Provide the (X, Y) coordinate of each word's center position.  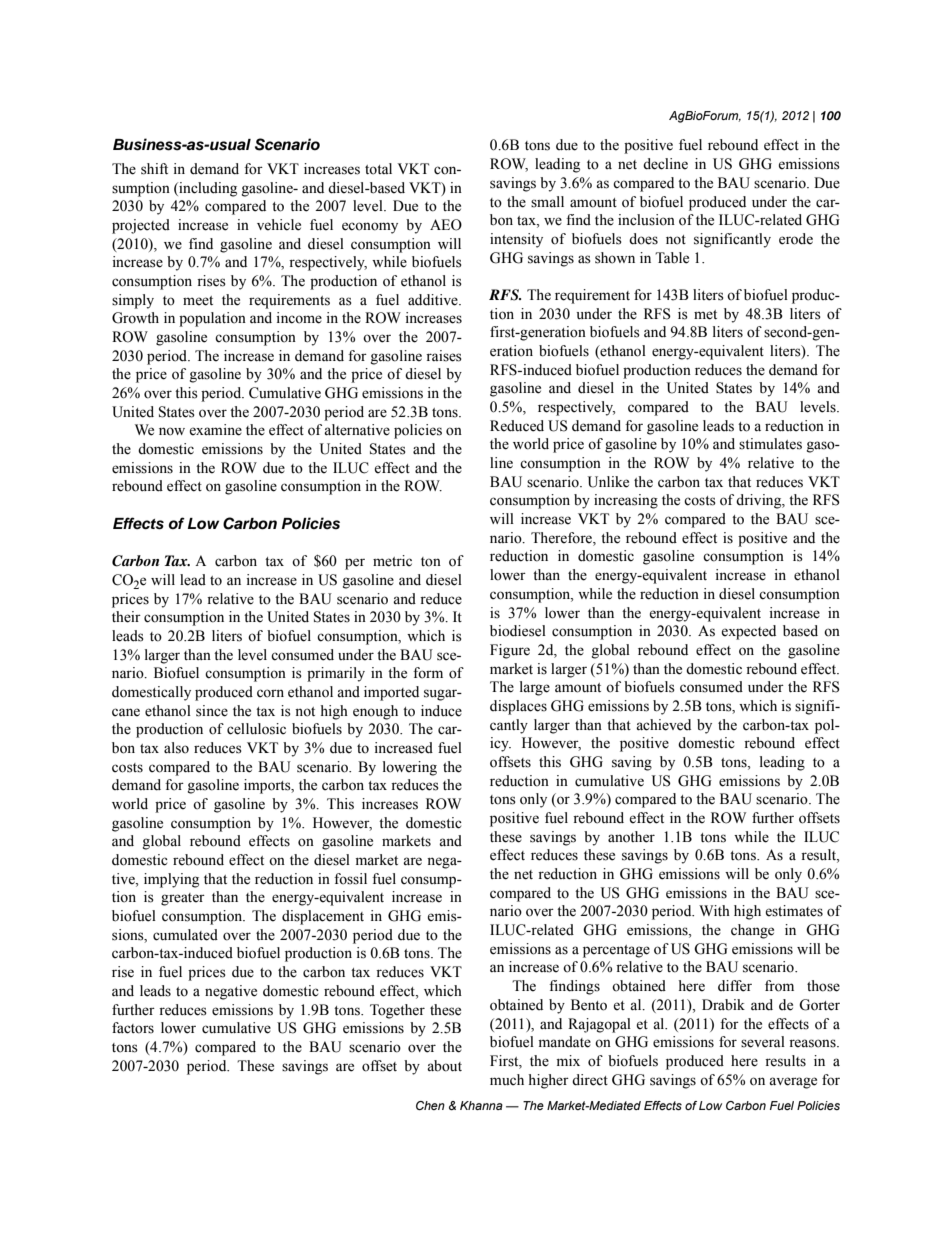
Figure (510, 651)
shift (154, 169)
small (547, 202)
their (126, 617)
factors (133, 1028)
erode (796, 239)
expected (748, 632)
